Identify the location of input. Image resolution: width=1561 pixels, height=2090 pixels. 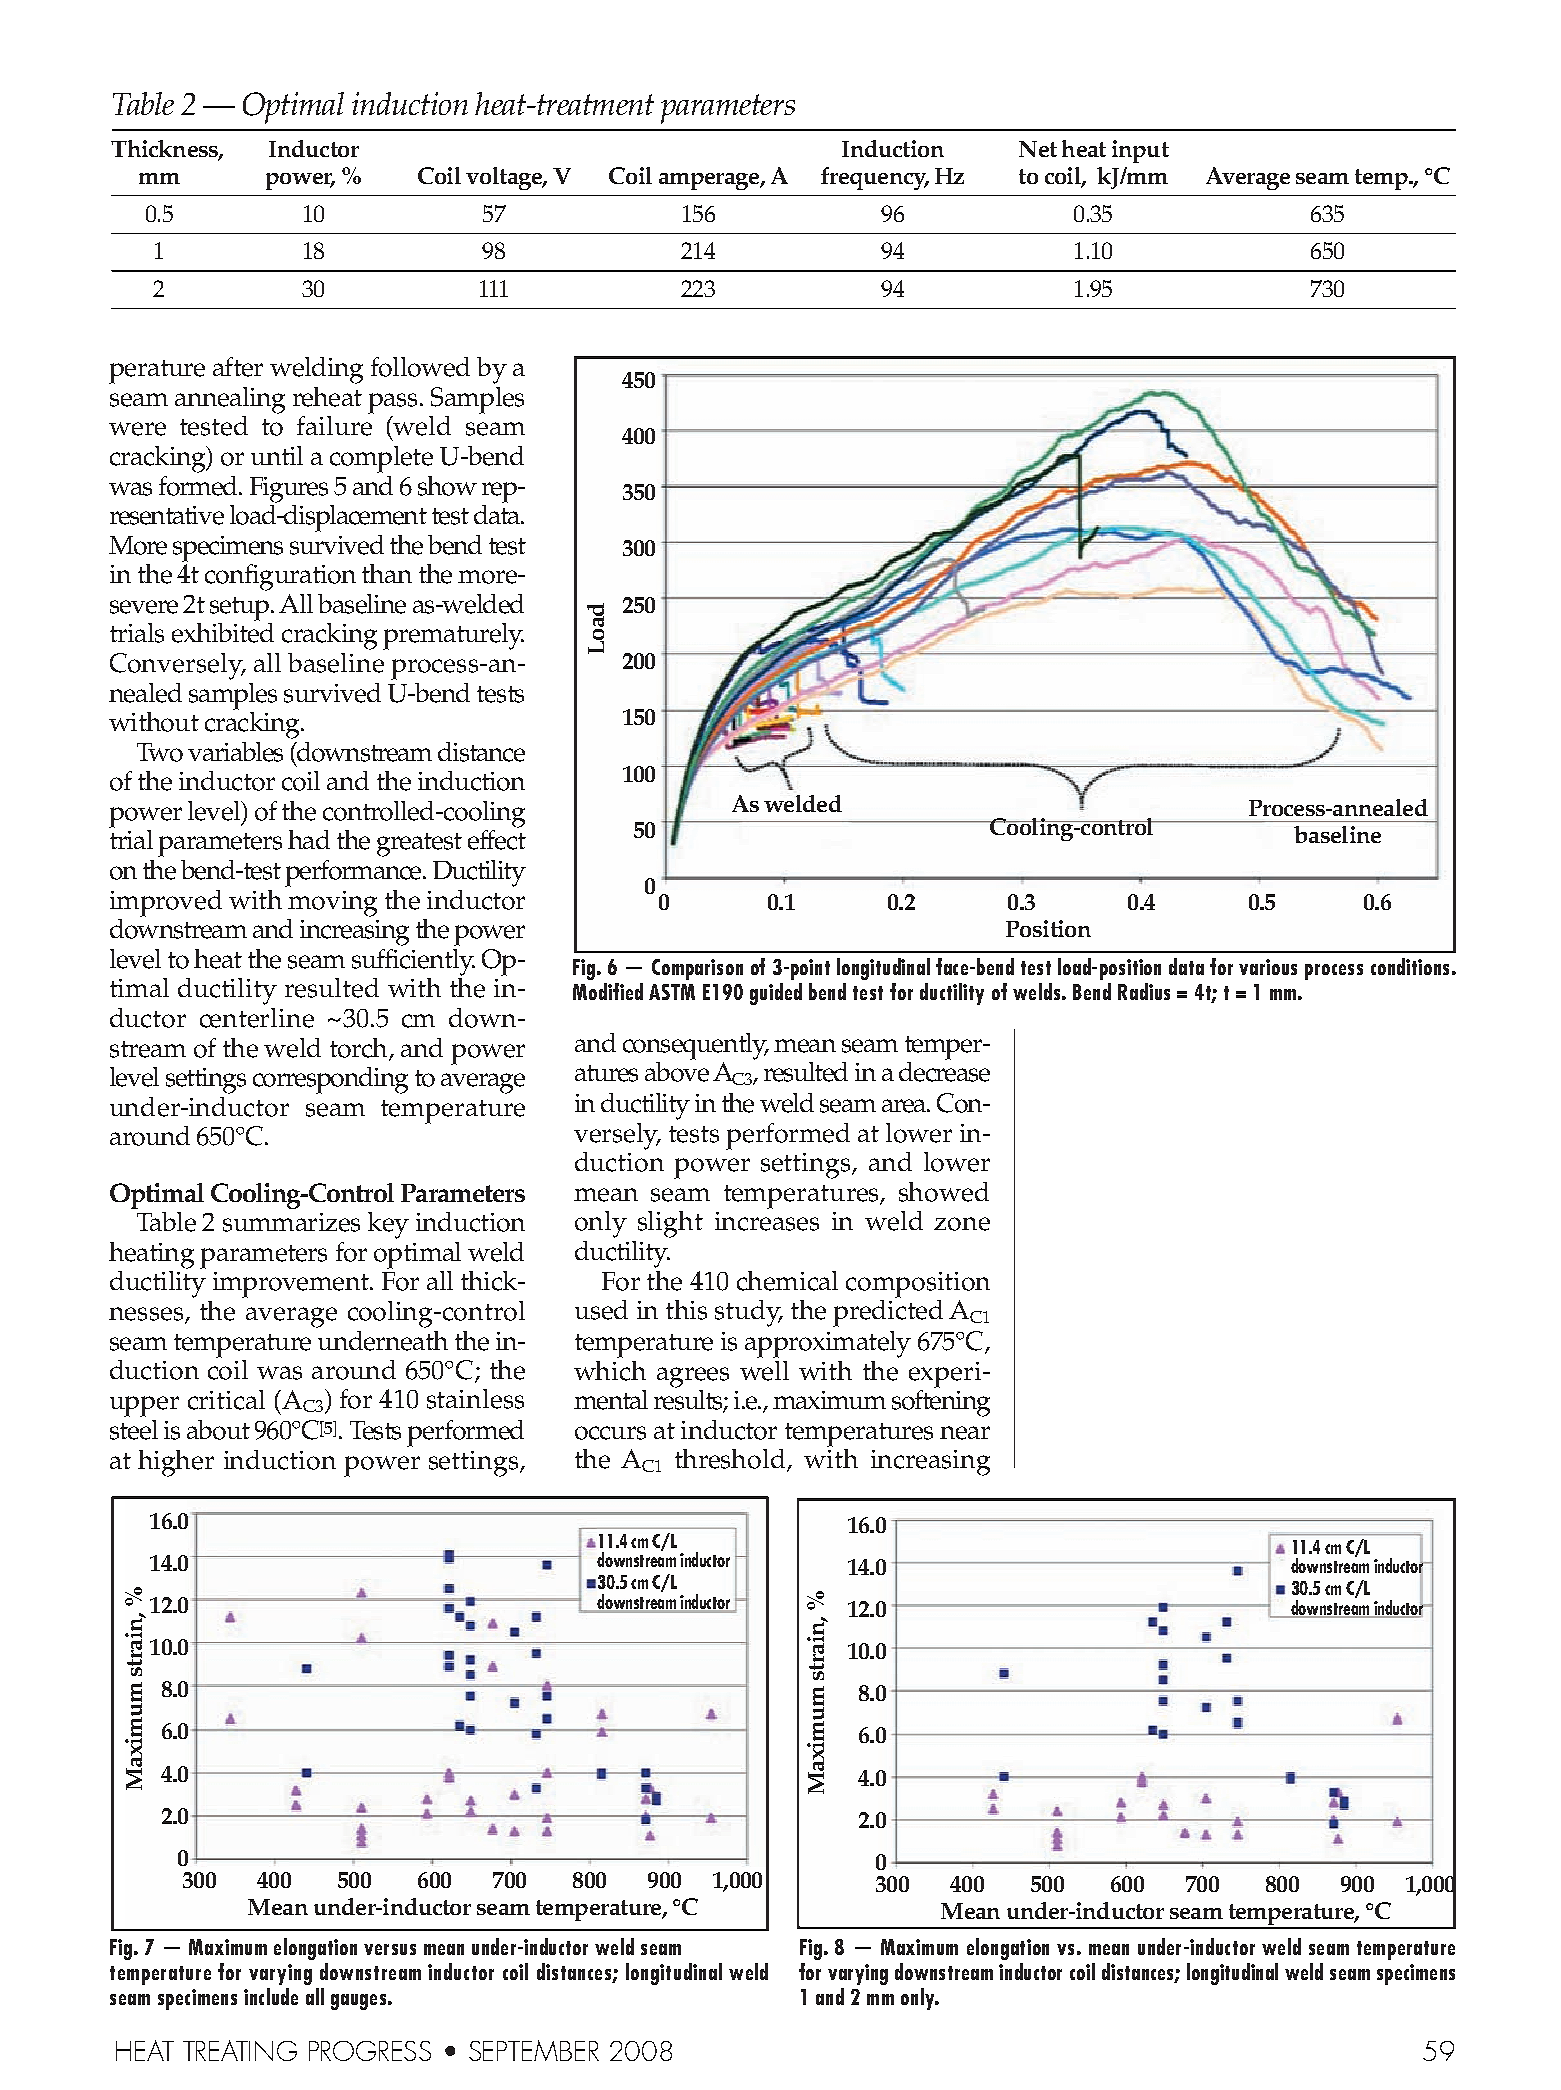
(1140, 151).
